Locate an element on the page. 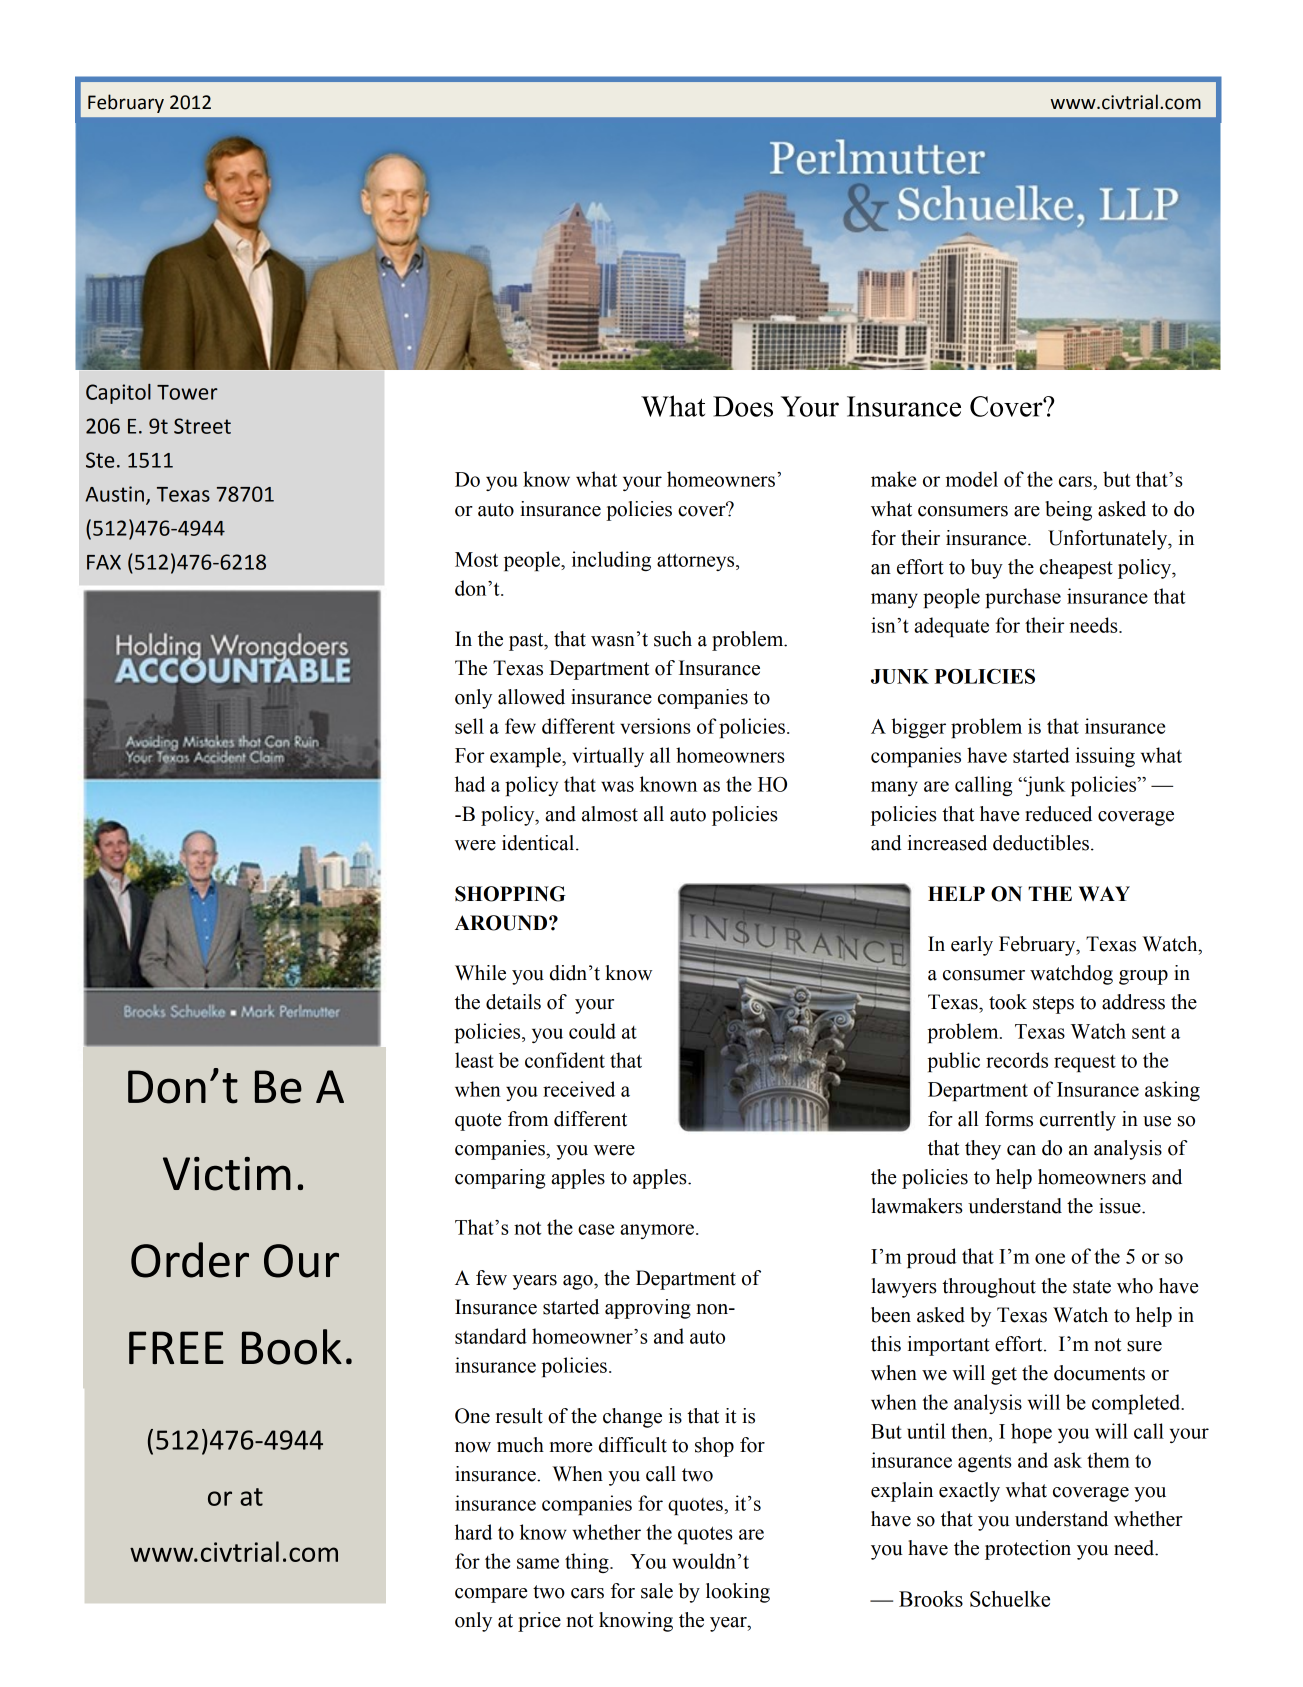 This page has height=1687, width=1303. model is located at coordinates (972, 479).
